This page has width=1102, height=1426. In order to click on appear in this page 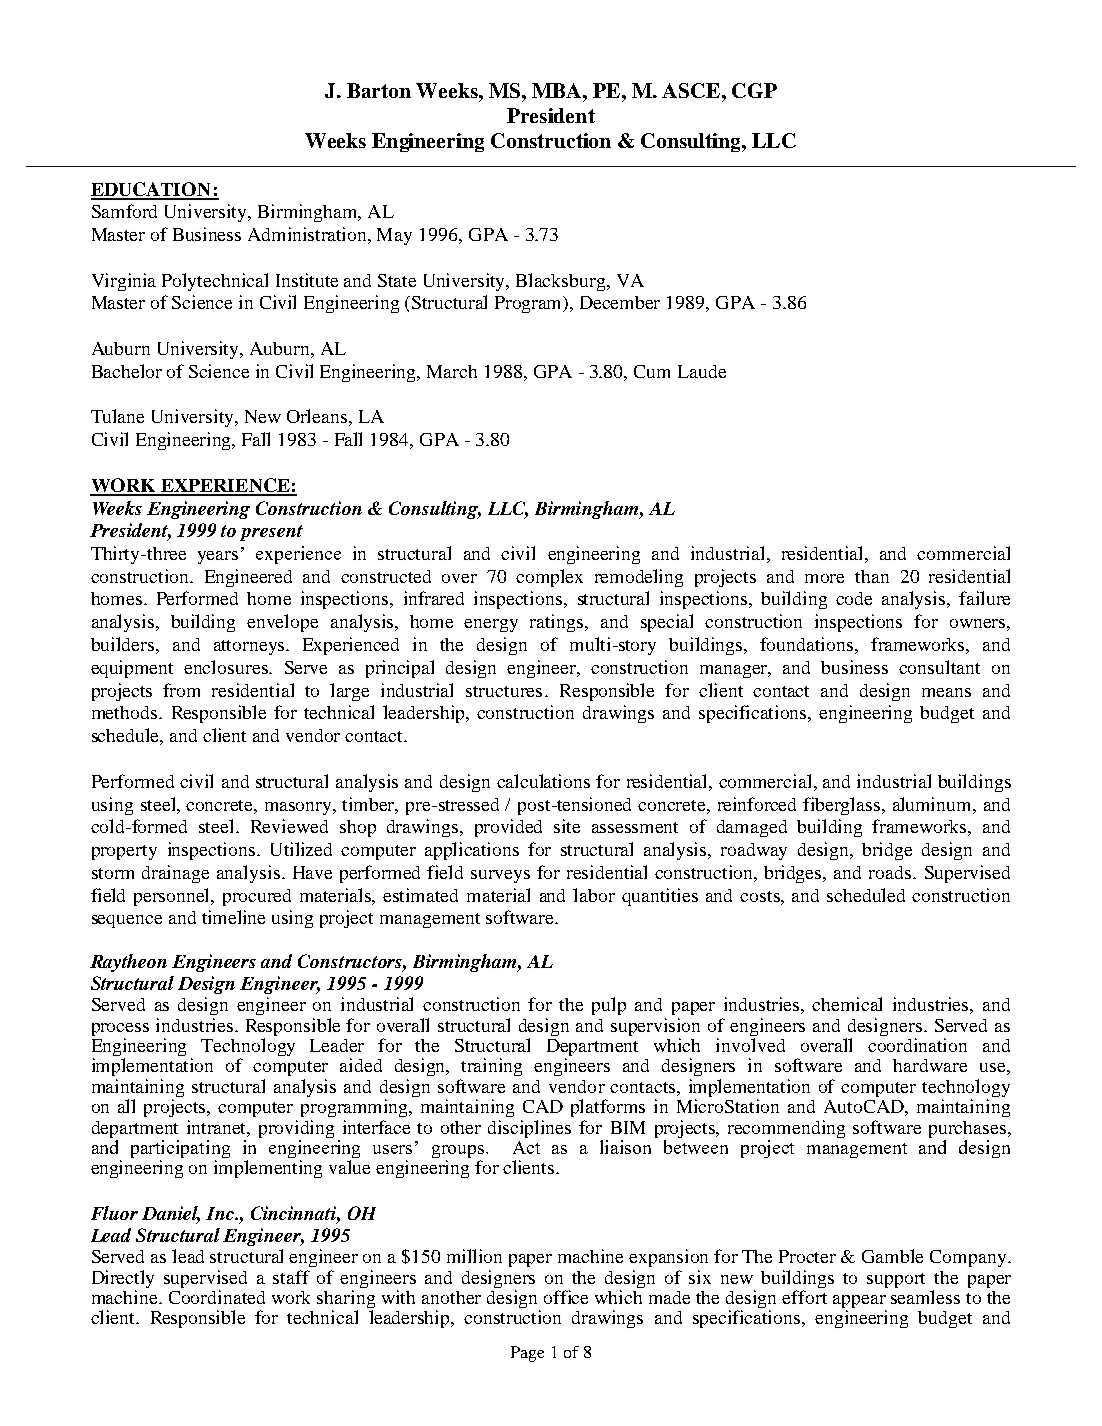, I will do `click(859, 1303)`.
